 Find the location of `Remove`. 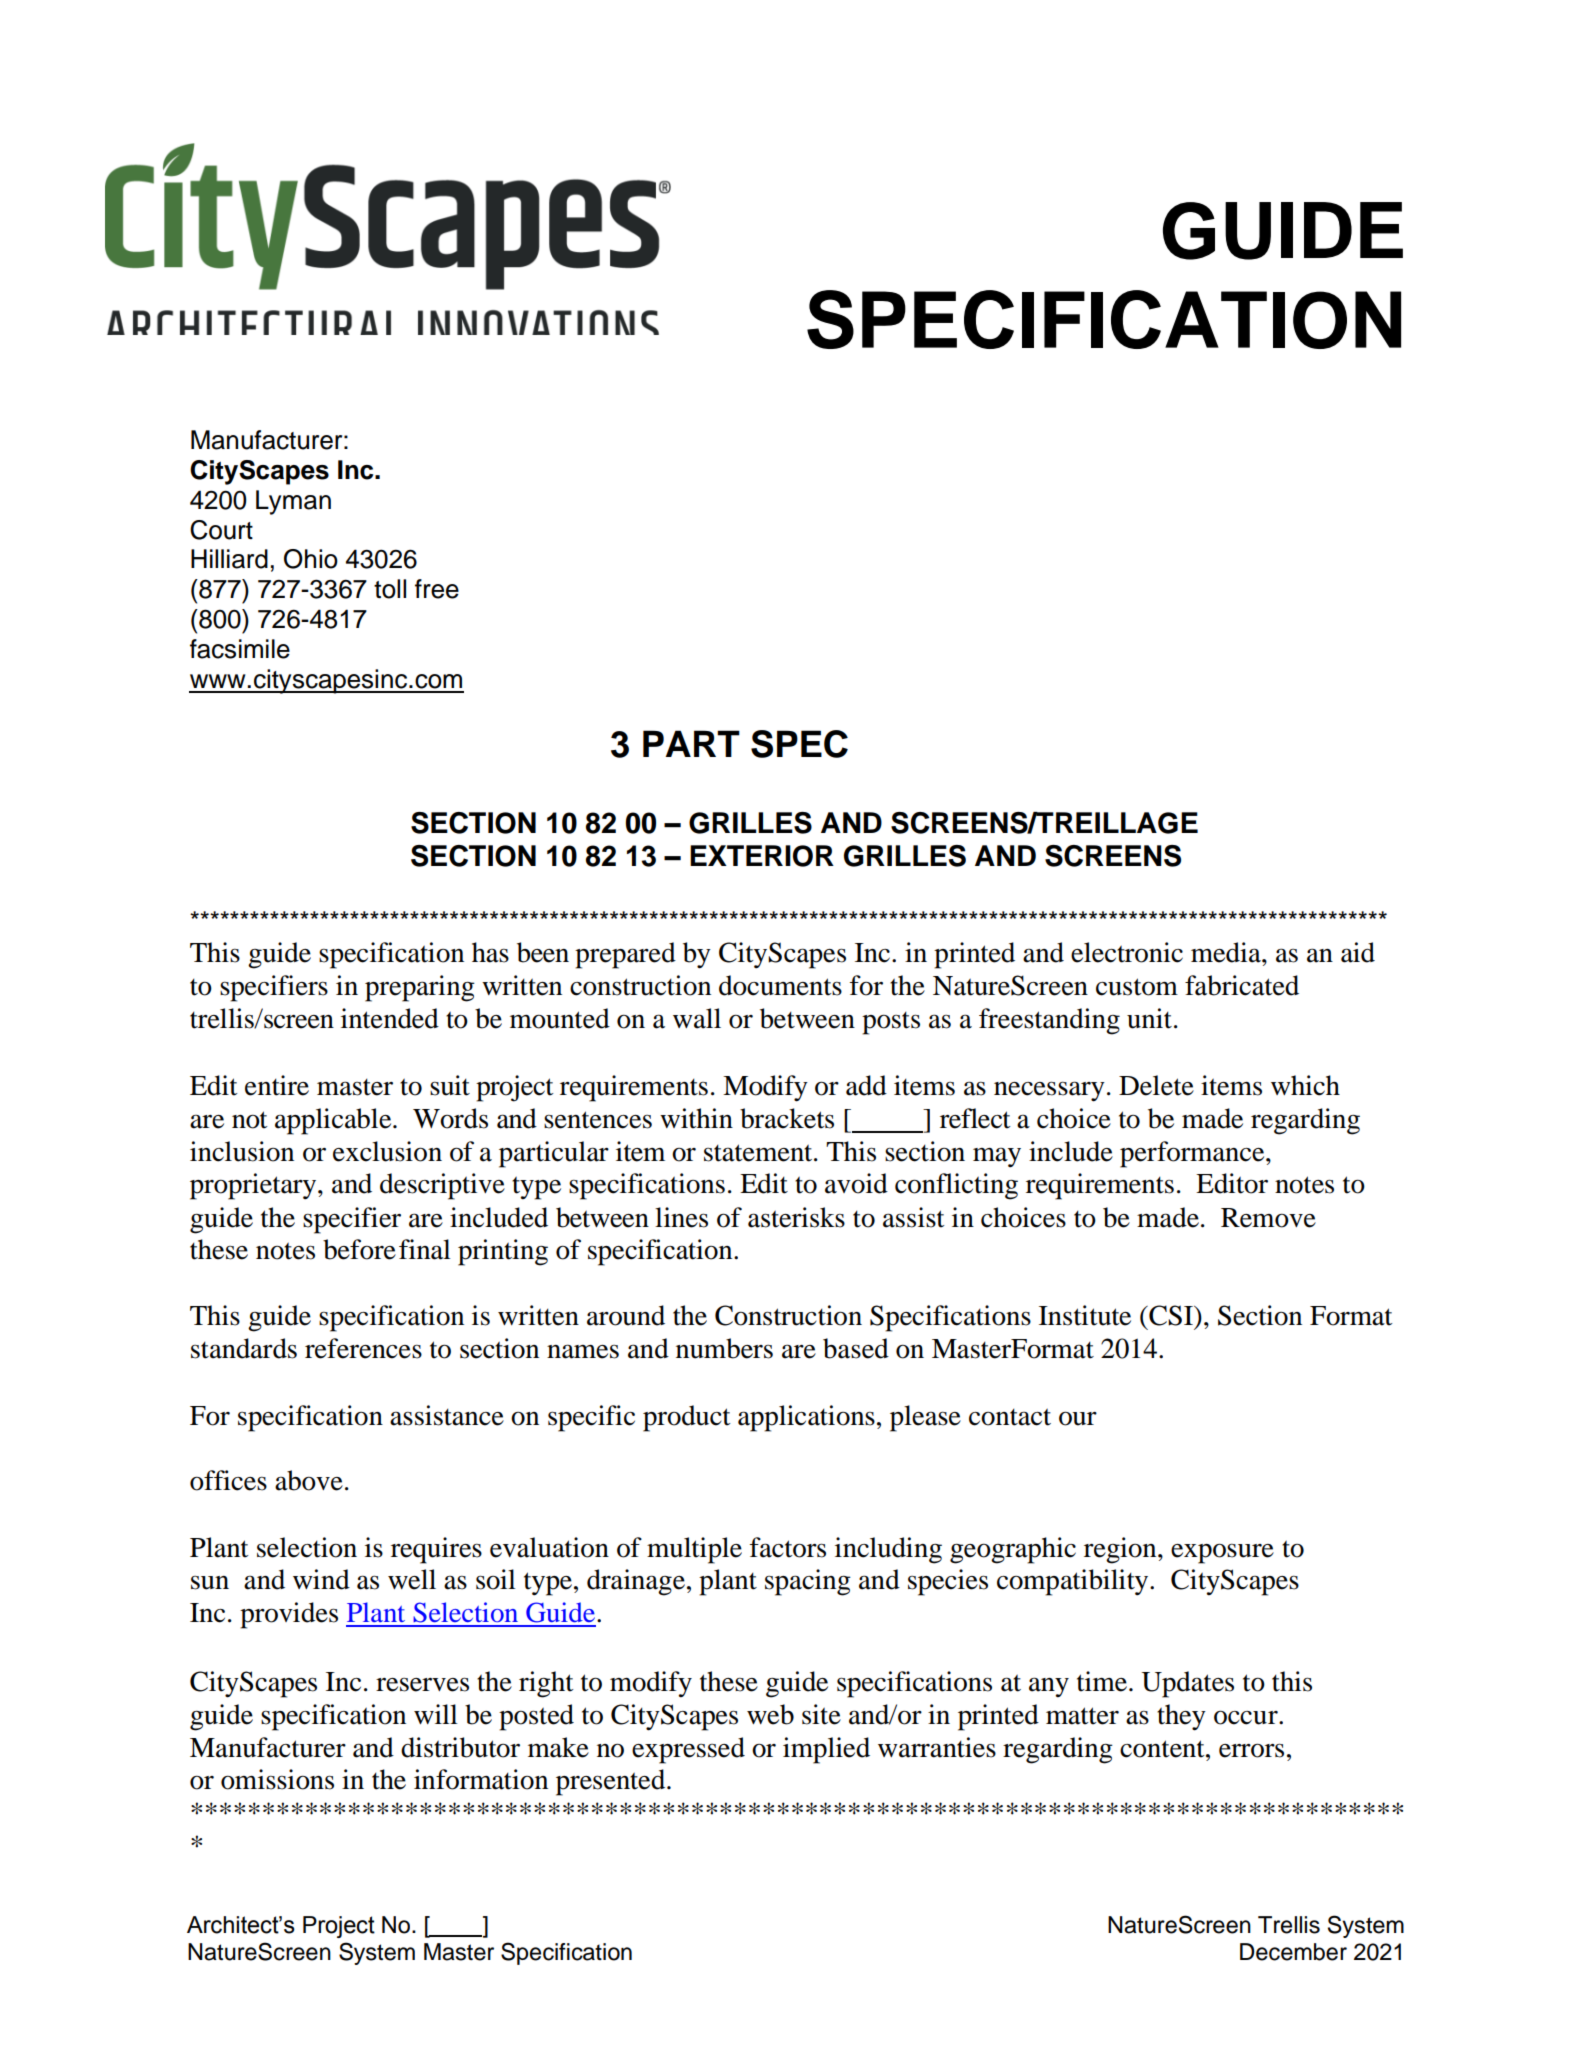

Remove is located at coordinates (1268, 1218).
